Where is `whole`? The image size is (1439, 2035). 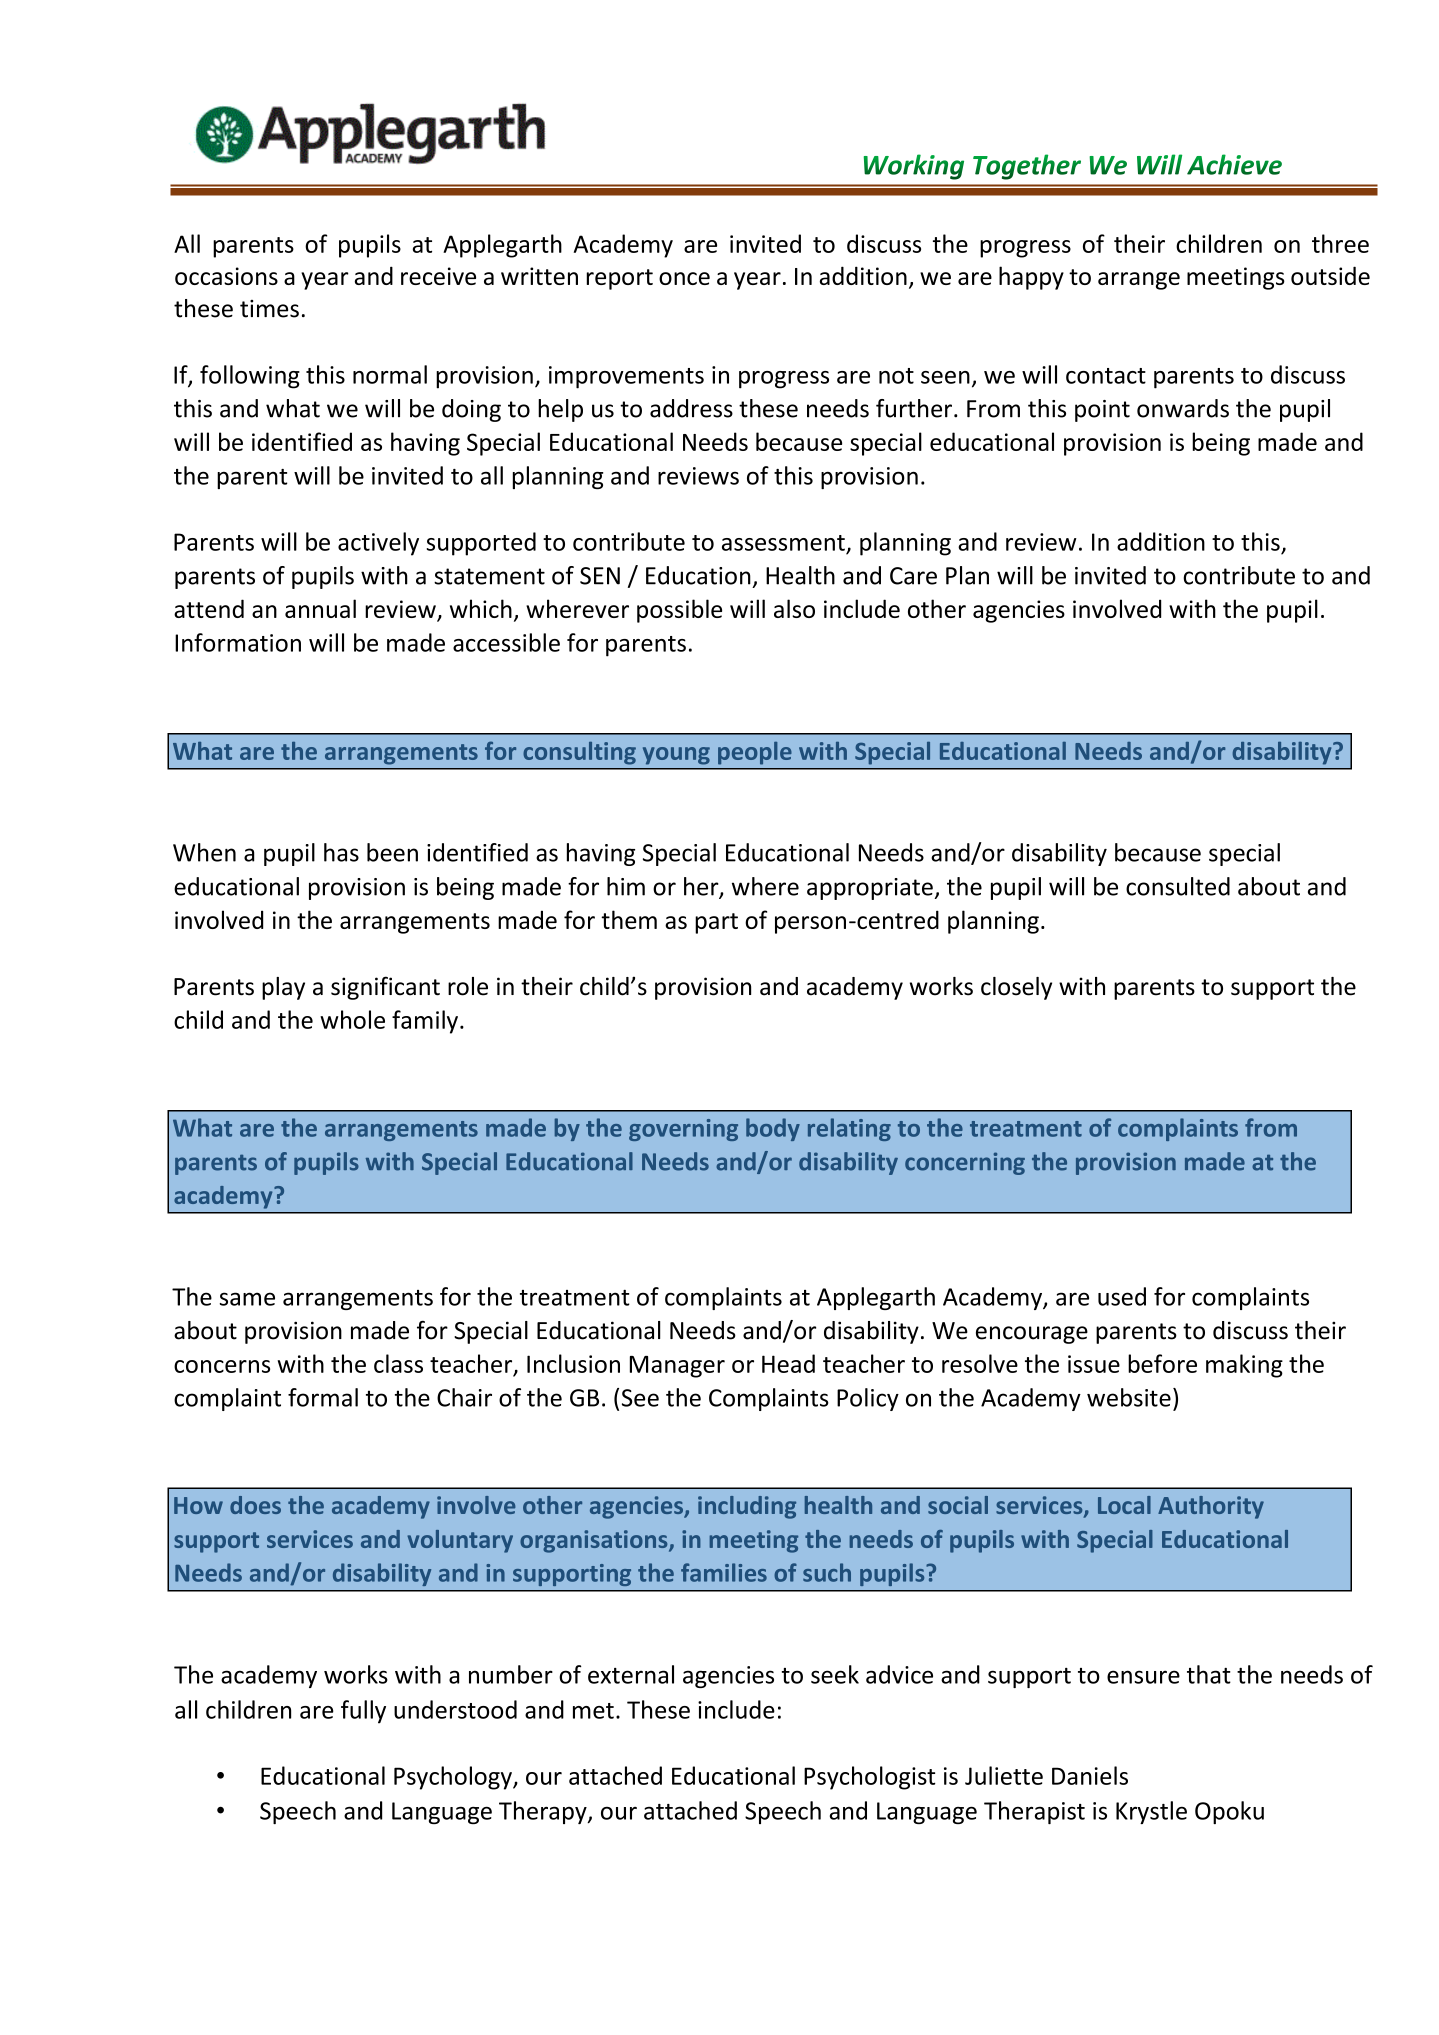 whole is located at coordinates (352, 1019).
